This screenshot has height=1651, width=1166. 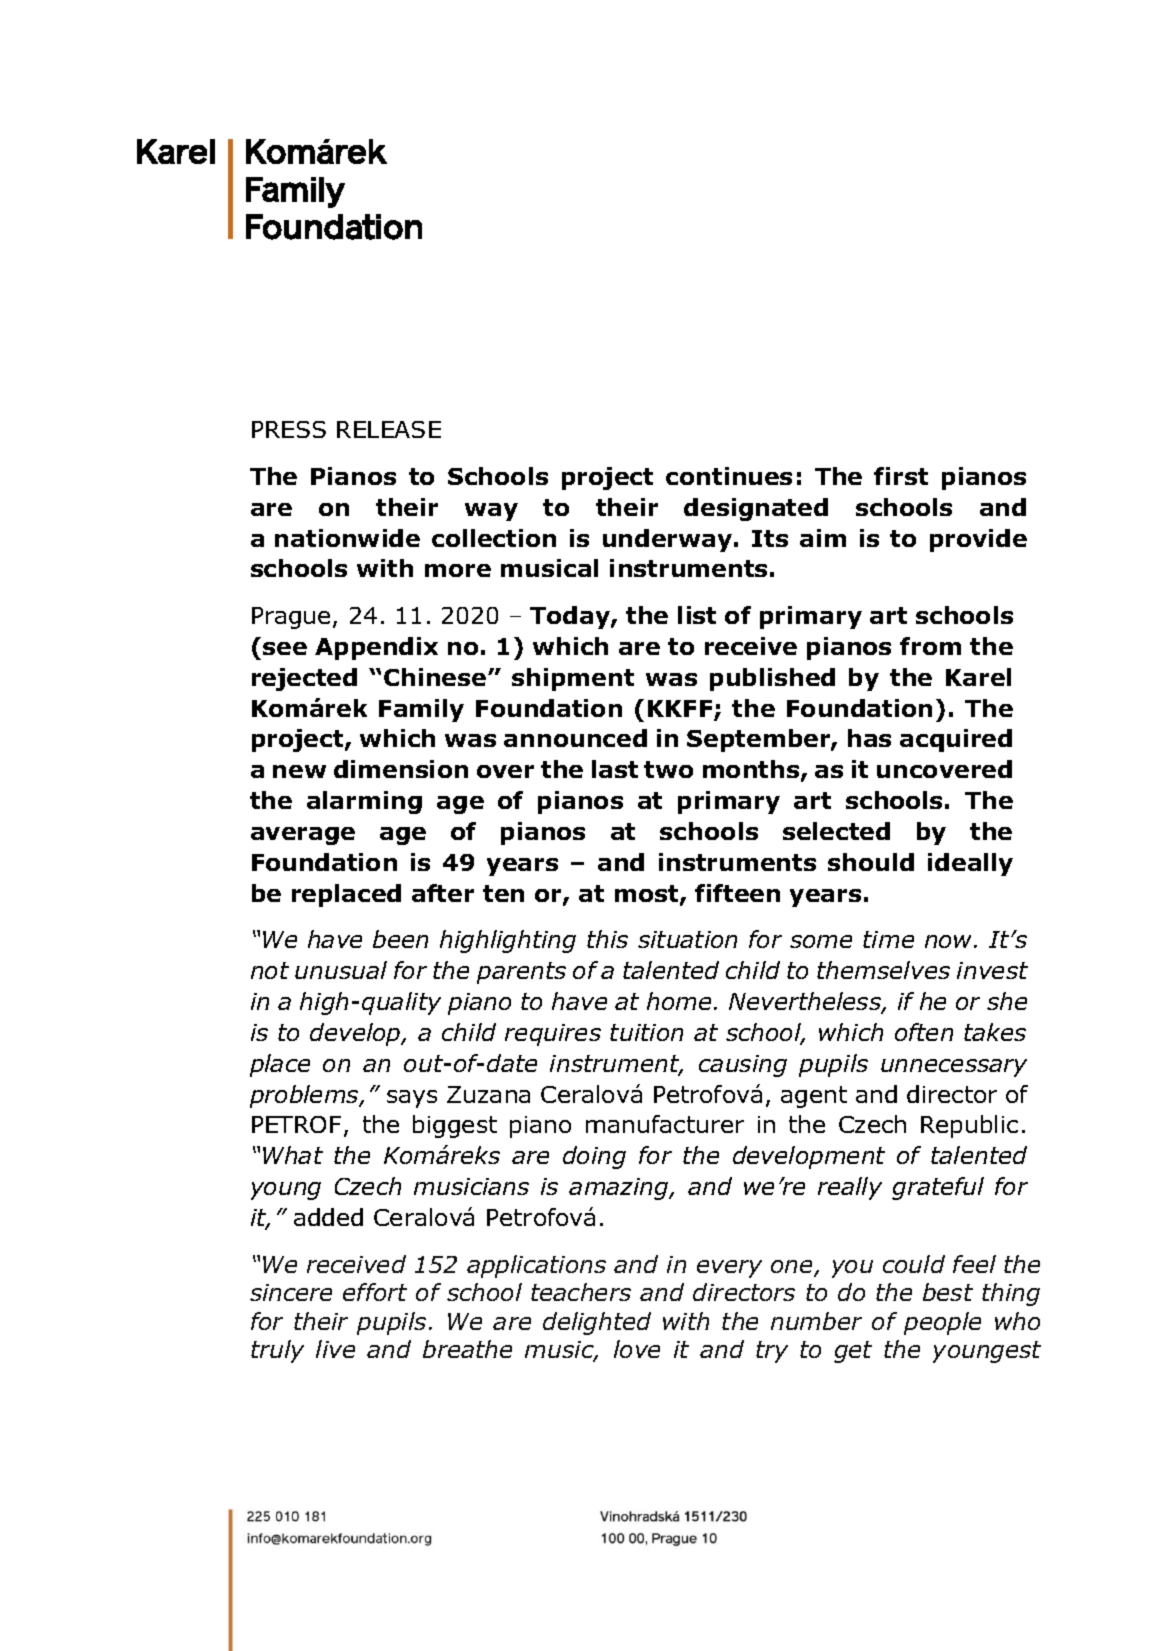 What do you see at coordinates (970, 864) in the screenshot?
I see `ideally` at bounding box center [970, 864].
